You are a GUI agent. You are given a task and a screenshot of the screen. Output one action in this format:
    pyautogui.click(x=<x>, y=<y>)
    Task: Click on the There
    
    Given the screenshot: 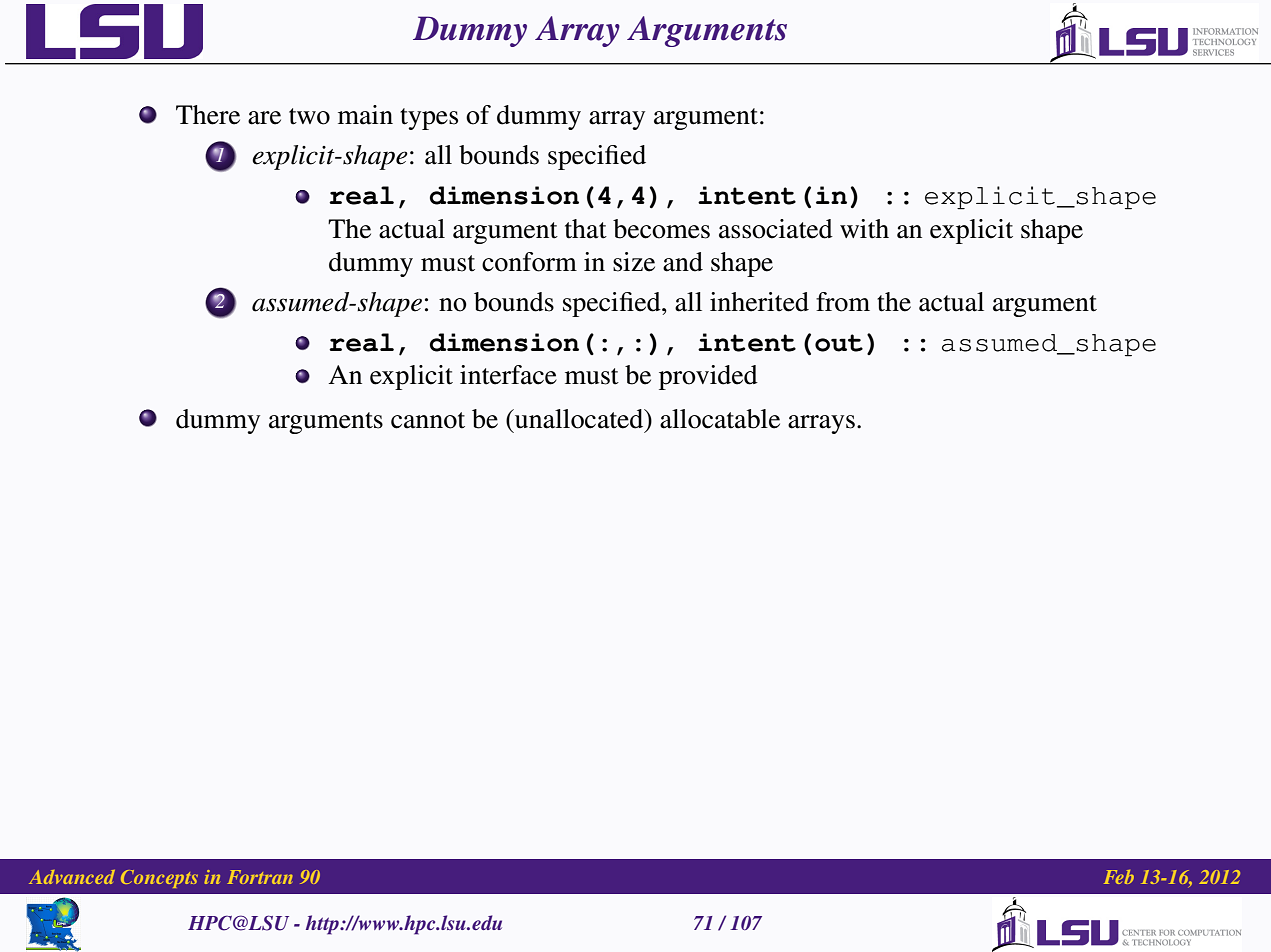 What is the action you would take?
    pyautogui.click(x=208, y=115)
